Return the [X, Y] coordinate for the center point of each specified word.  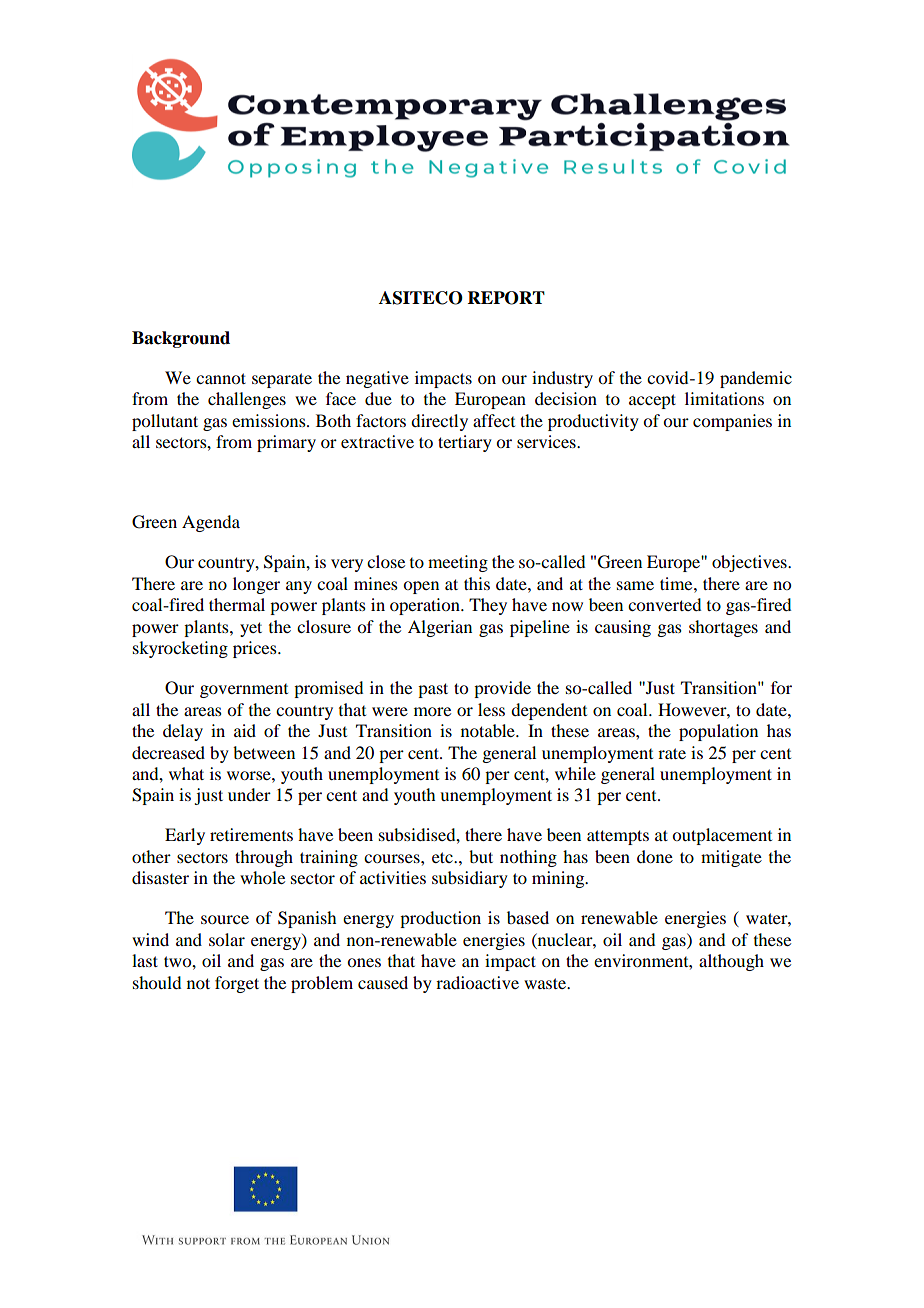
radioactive [477, 982]
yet [251, 629]
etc [443, 857]
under [249, 794]
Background [181, 339]
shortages [723, 628]
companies [732, 422]
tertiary [465, 443]
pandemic [756, 379]
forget [237, 984]
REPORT [506, 298]
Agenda [211, 523]
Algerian [440, 628]
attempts [618, 837]
